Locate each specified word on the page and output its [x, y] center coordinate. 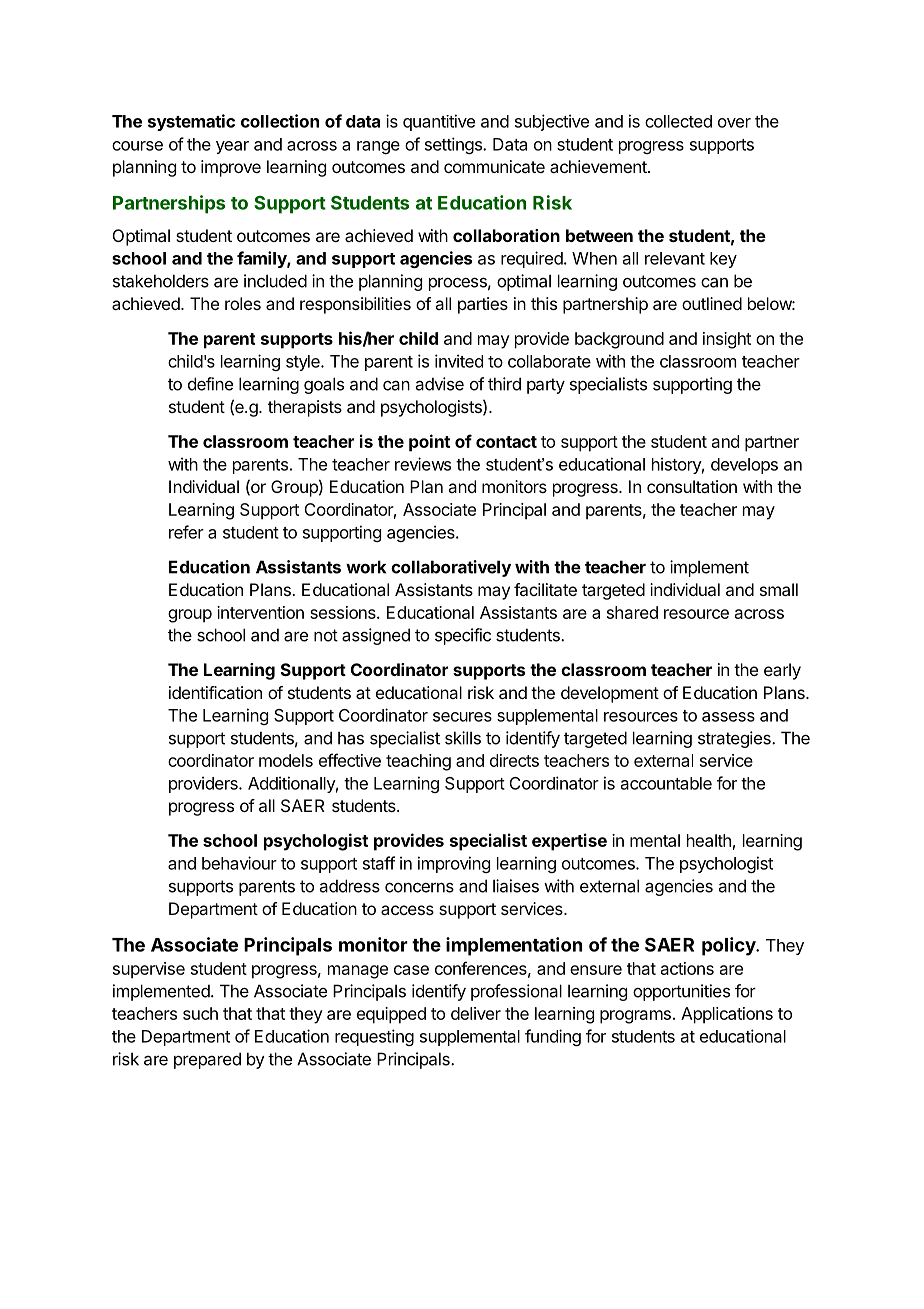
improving [454, 864]
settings [454, 145]
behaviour [239, 863]
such [200, 1013]
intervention [260, 612]
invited [459, 361]
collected [678, 121]
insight [727, 340]
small [779, 589]
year [232, 147]
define [210, 384]
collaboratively [451, 568]
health [709, 840]
